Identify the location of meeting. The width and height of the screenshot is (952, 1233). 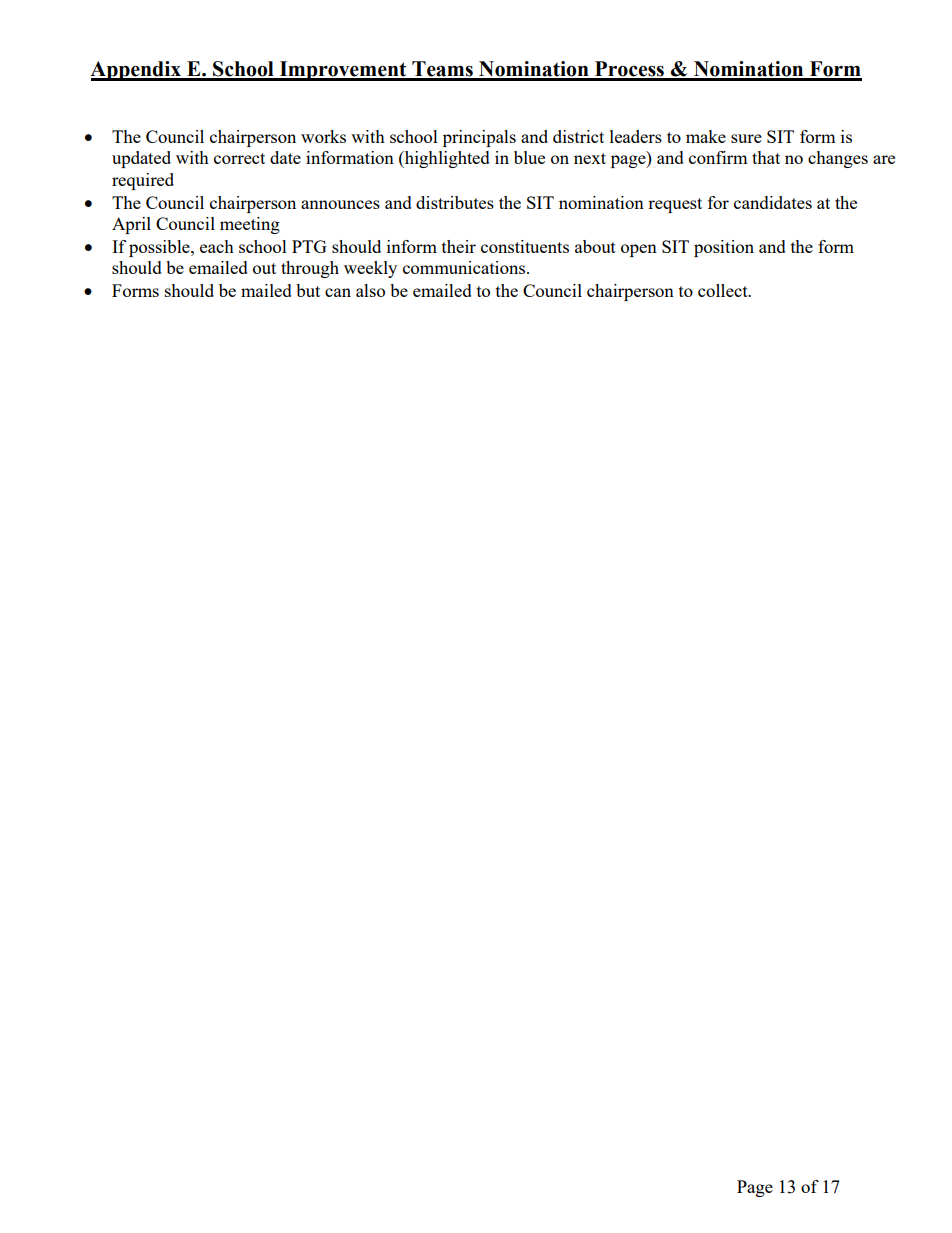
(250, 225).
